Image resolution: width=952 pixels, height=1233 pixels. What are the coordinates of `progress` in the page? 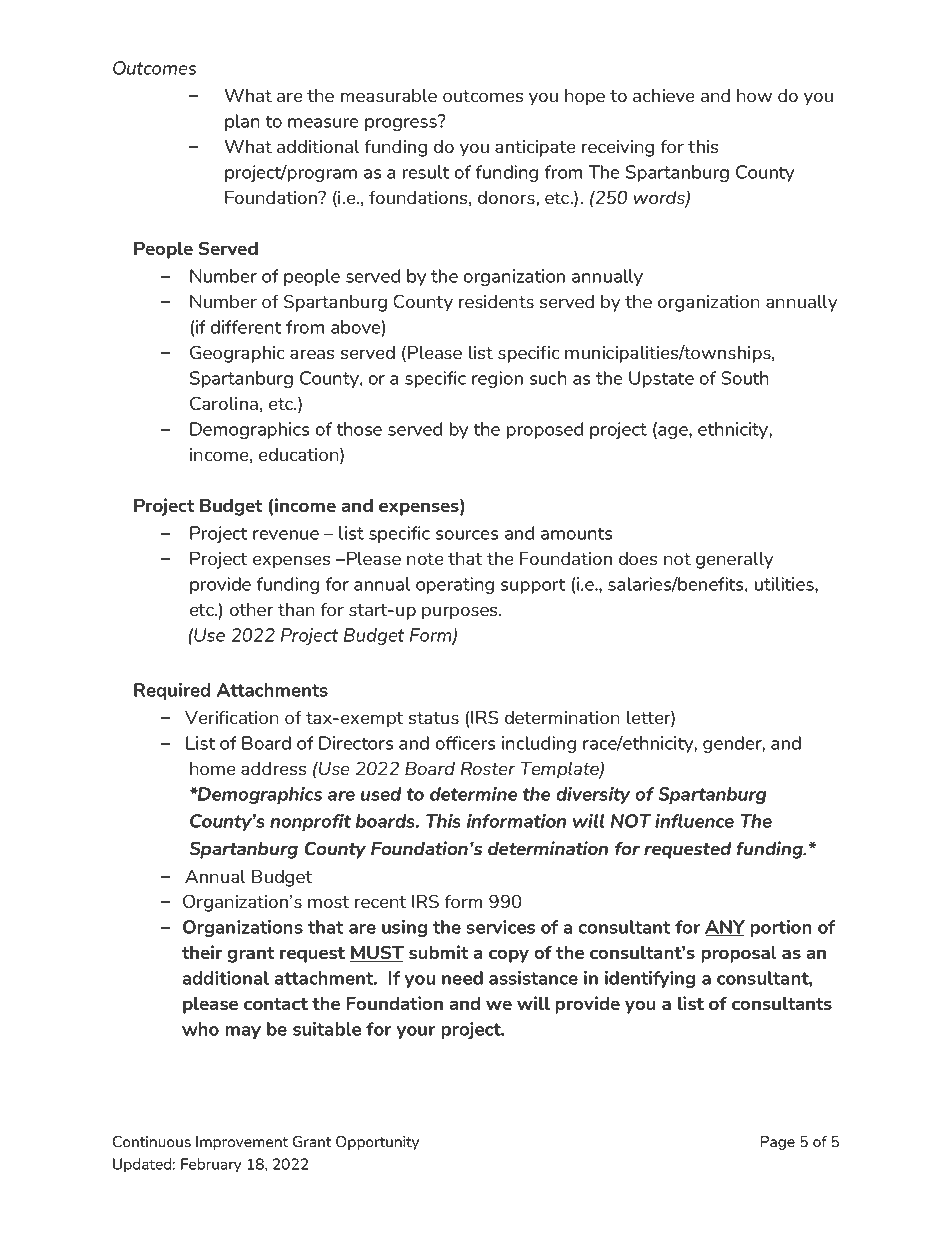 It's located at (402, 123).
